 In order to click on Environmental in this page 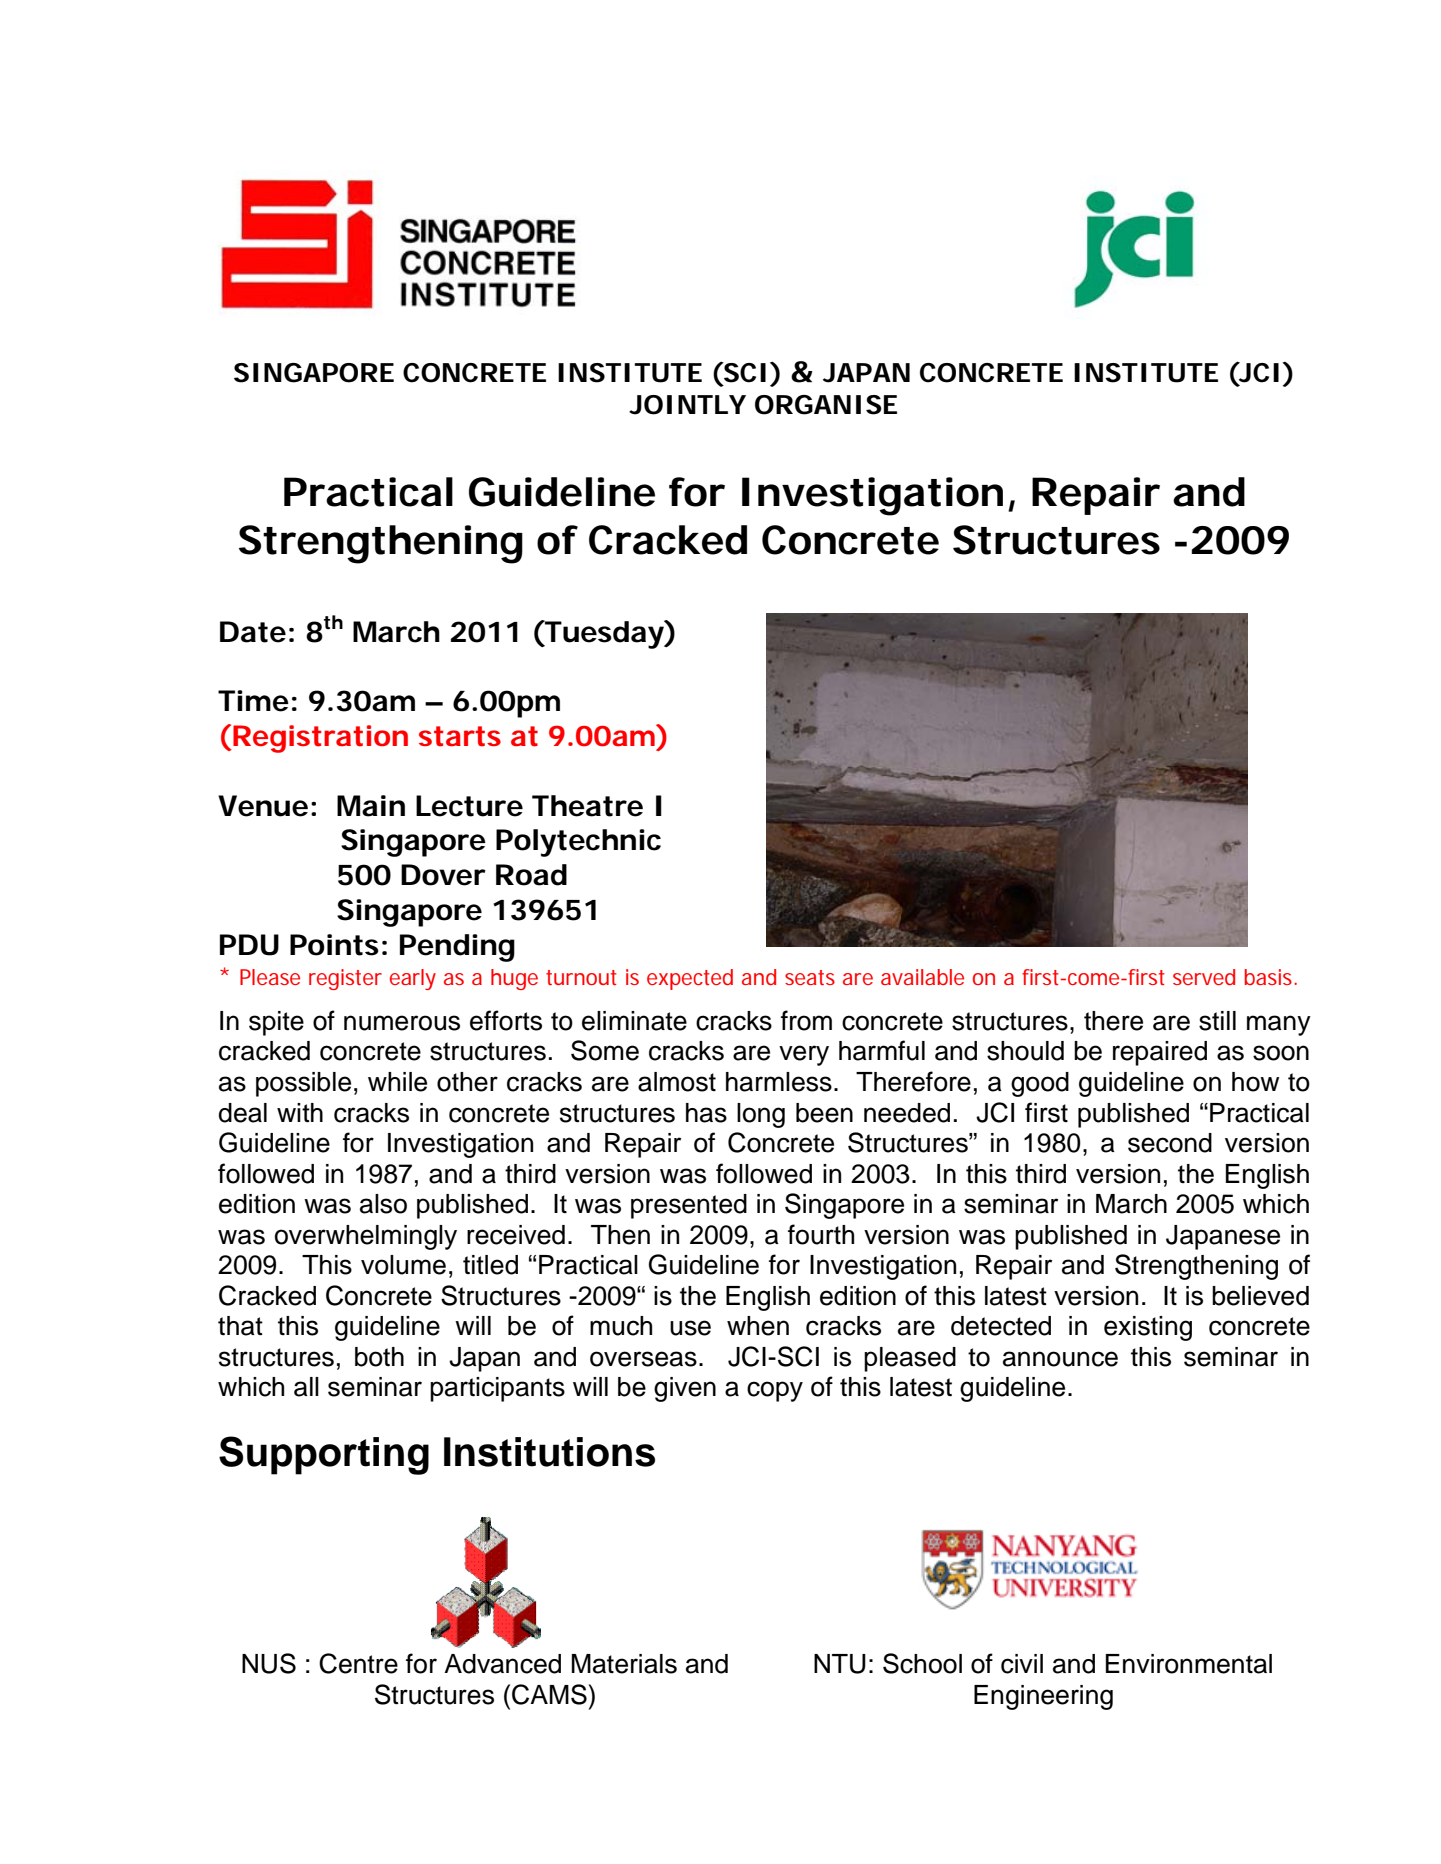, I will do `click(1189, 1664)`.
